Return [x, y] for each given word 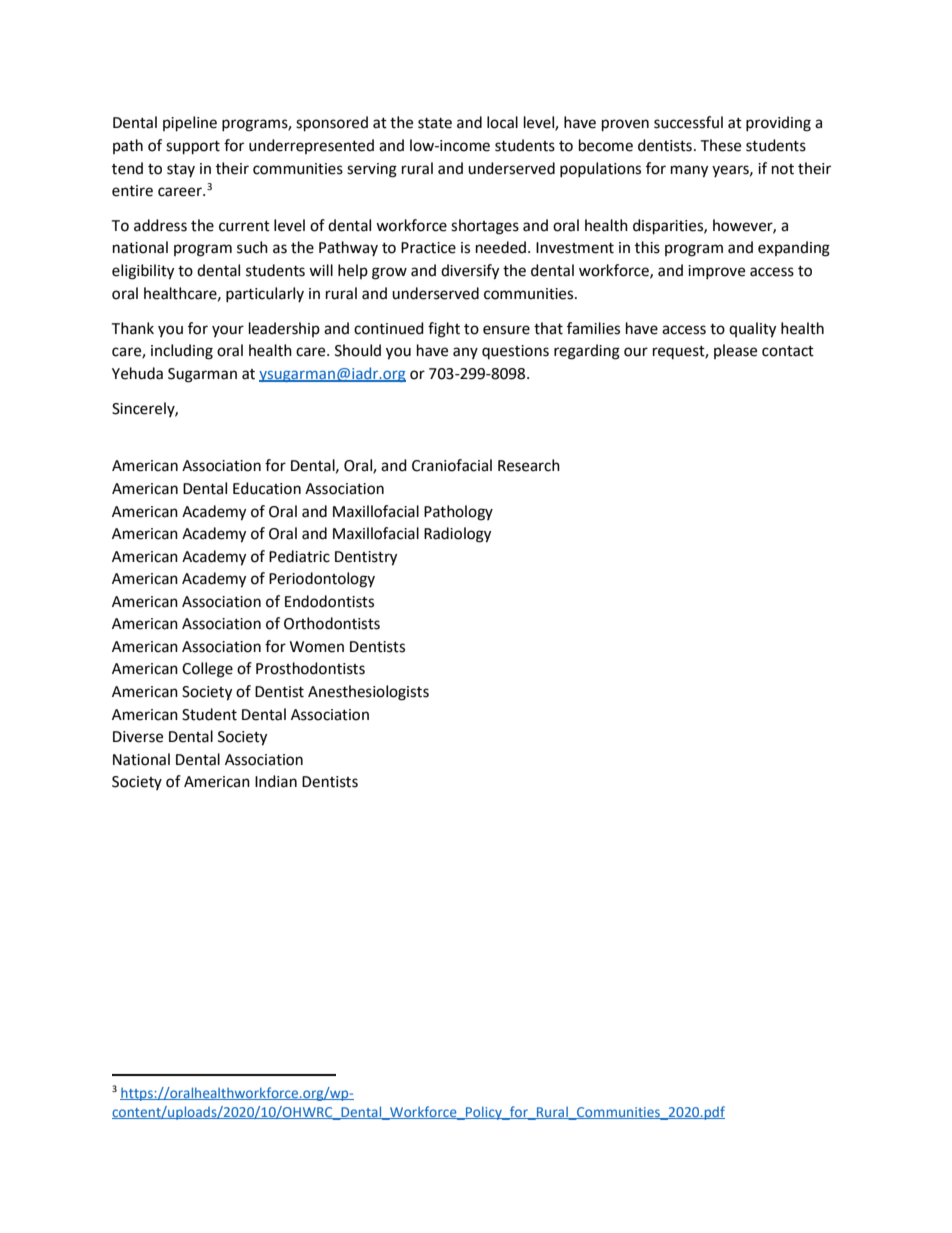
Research [529, 465]
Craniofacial [452, 465]
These [720, 145]
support [193, 148]
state [435, 123]
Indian [276, 781]
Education [267, 488]
